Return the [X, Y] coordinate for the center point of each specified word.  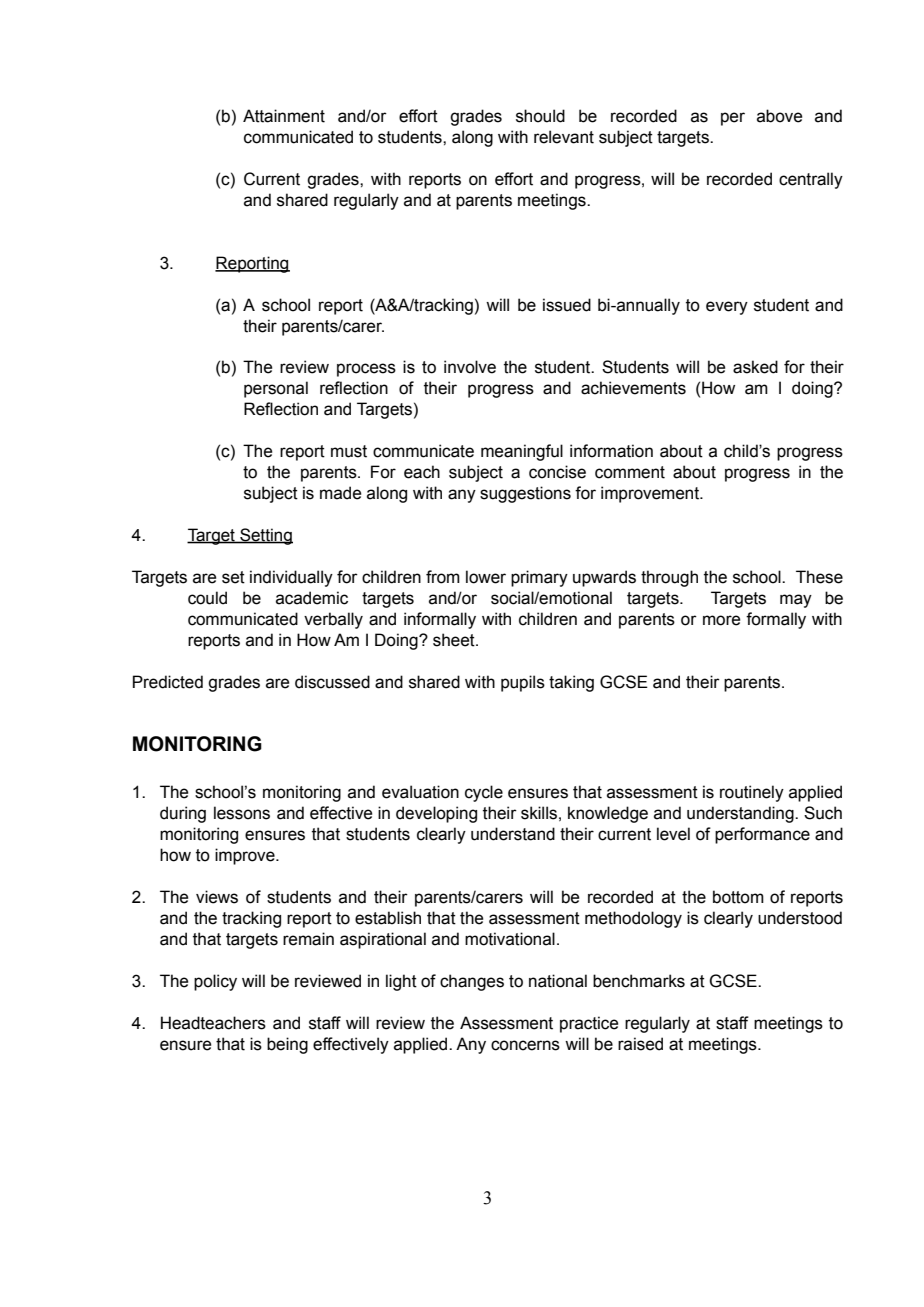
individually [291, 578]
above [779, 116]
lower [486, 577]
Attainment [284, 116]
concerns [525, 1045]
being [287, 1045]
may [796, 601]
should [540, 116]
